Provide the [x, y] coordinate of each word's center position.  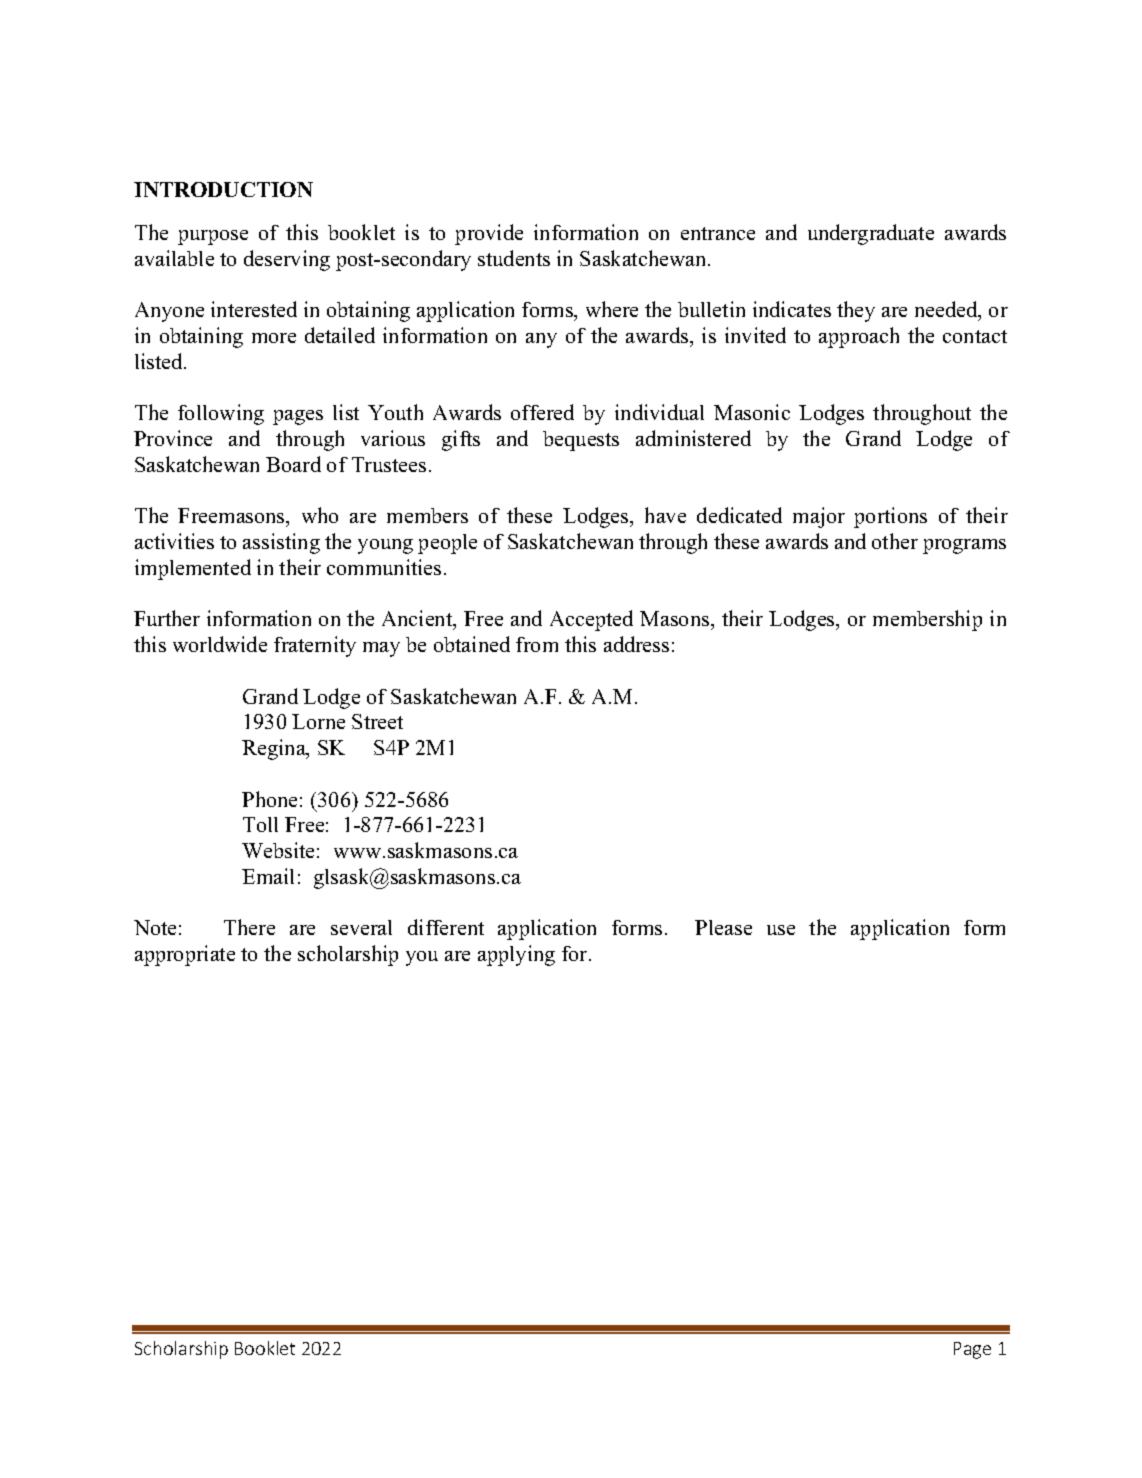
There [249, 927]
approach [859, 337]
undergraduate [871, 234]
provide [489, 234]
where [612, 309]
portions [890, 517]
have [665, 515]
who [320, 515]
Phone [269, 799]
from [537, 644]
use [781, 930]
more [274, 338]
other [895, 541]
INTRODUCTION [223, 189]
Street [377, 721]
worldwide [220, 644]
